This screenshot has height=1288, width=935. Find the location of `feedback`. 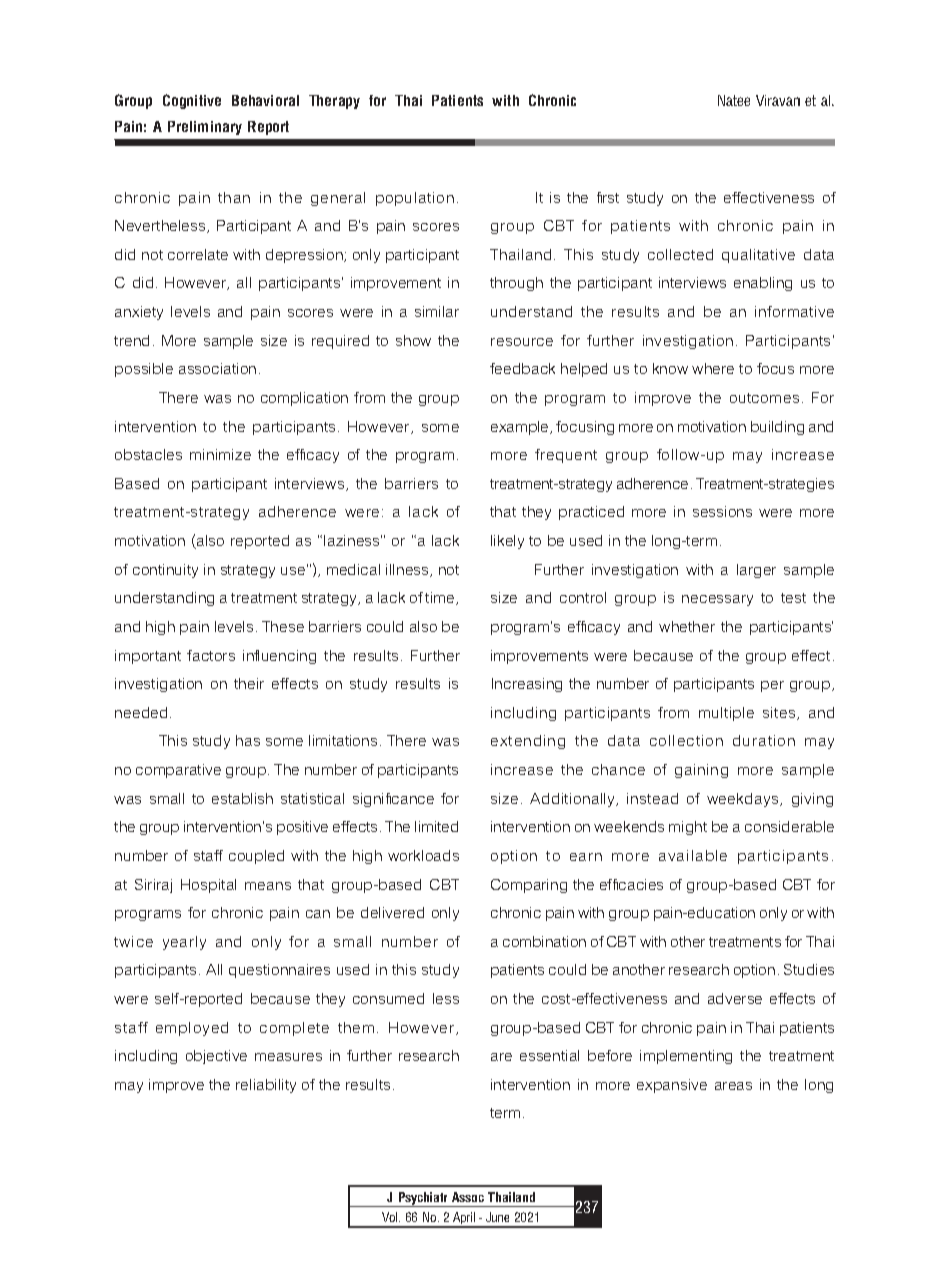

feedback is located at coordinates (522, 368).
